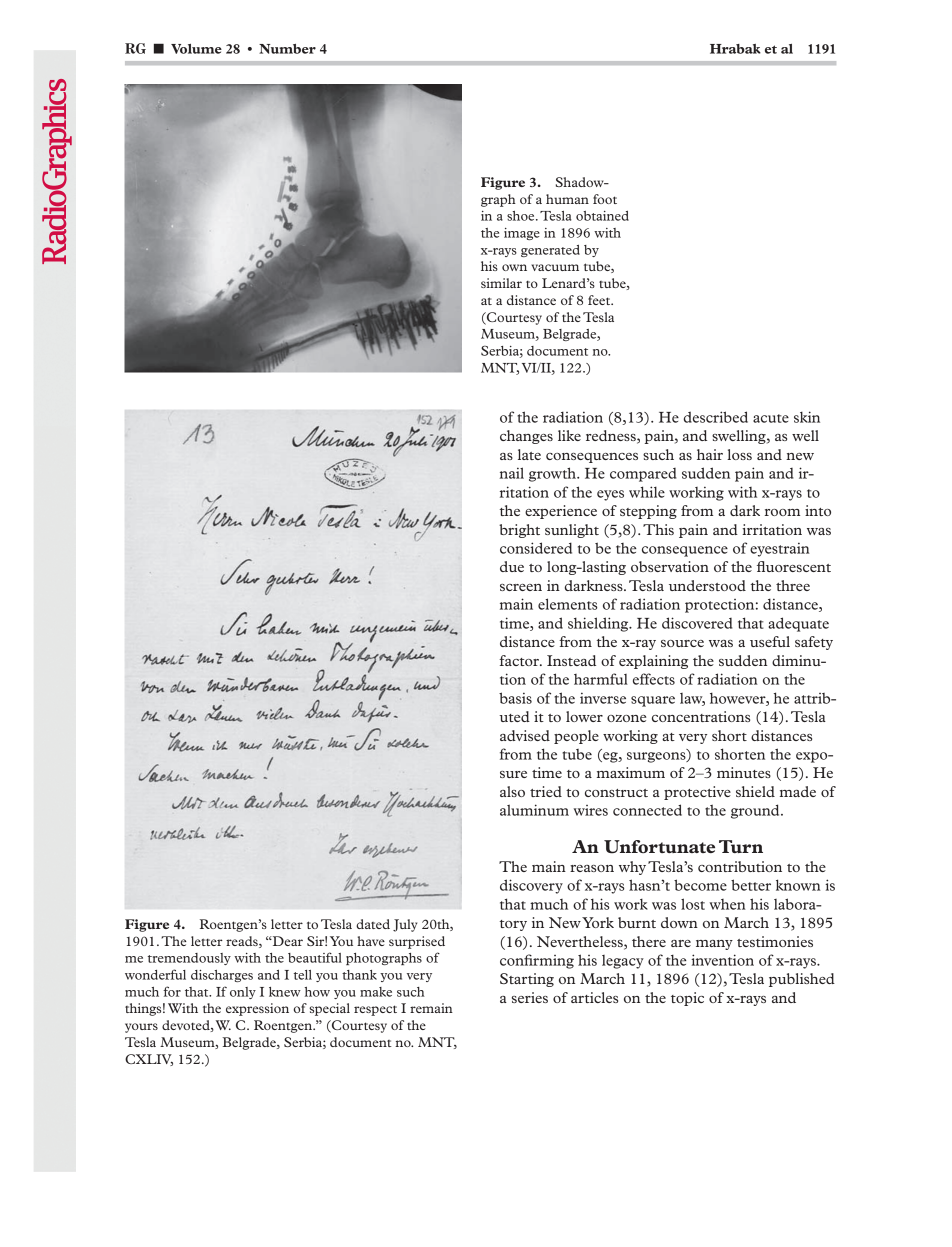  Describe the element at coordinates (567, 199) in the screenshot. I see `human` at that location.
